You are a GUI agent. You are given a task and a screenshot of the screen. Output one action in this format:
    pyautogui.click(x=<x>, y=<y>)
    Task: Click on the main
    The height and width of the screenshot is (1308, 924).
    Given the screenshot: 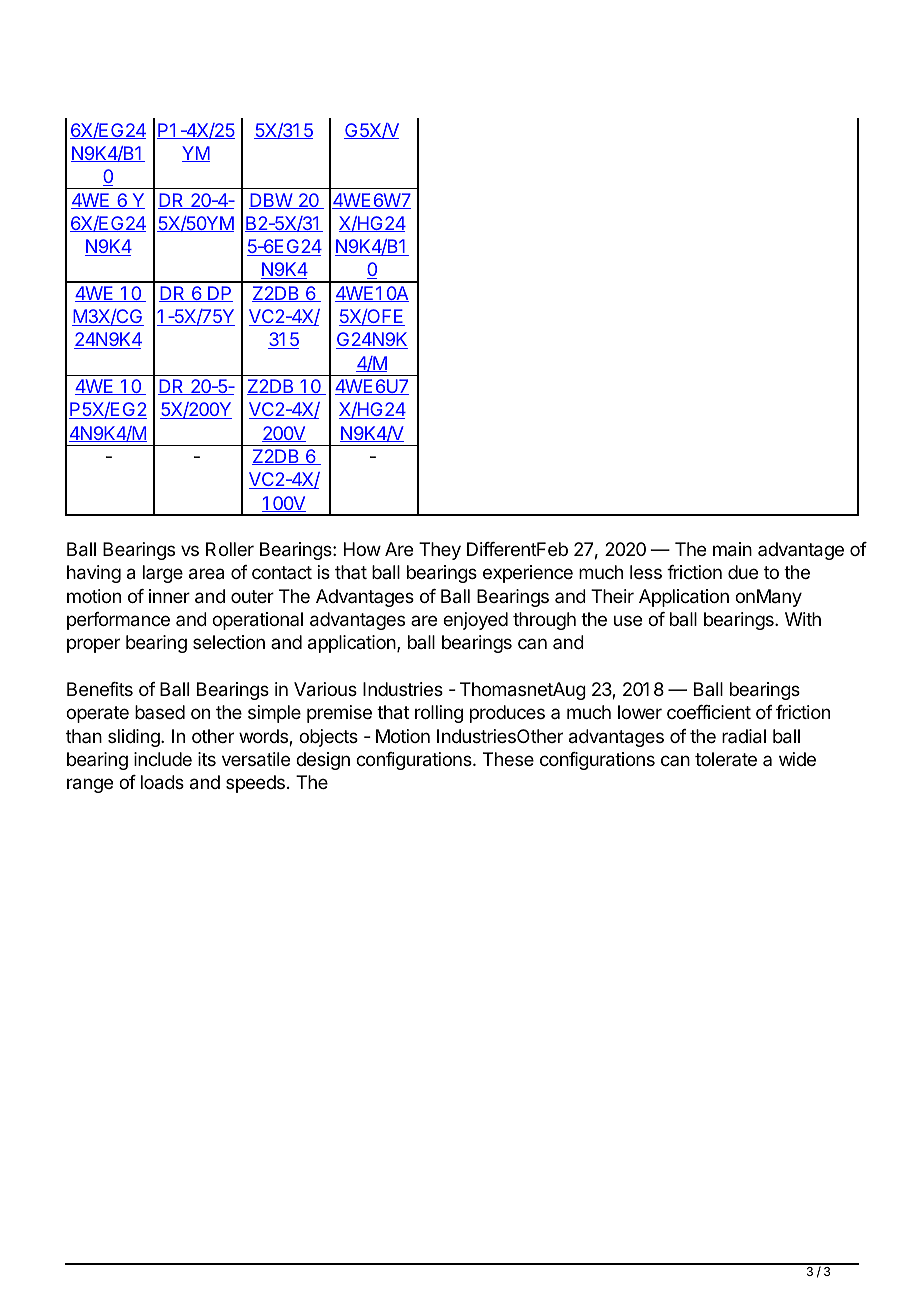 What is the action you would take?
    pyautogui.click(x=732, y=549)
